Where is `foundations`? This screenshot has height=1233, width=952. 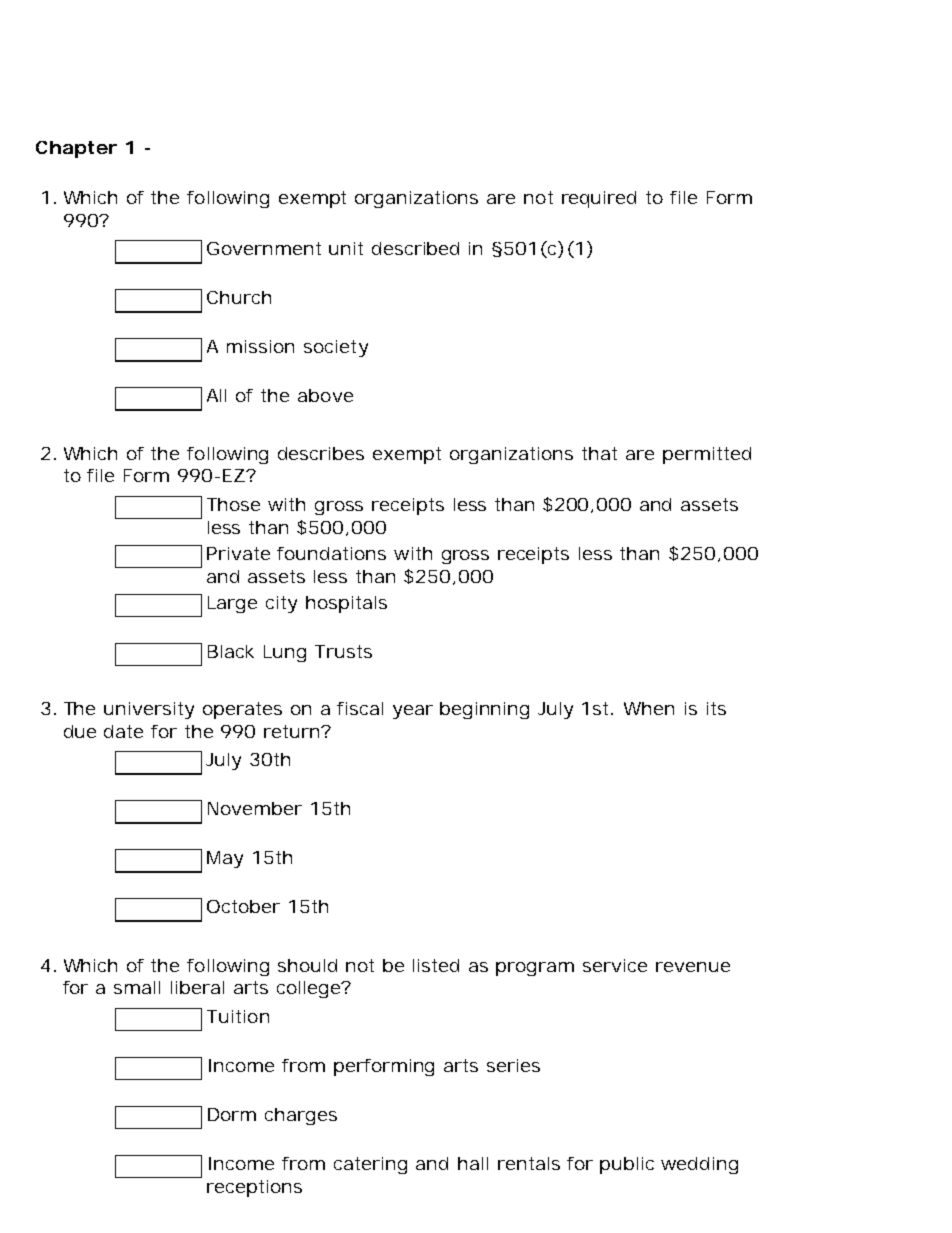 foundations is located at coordinates (331, 553).
